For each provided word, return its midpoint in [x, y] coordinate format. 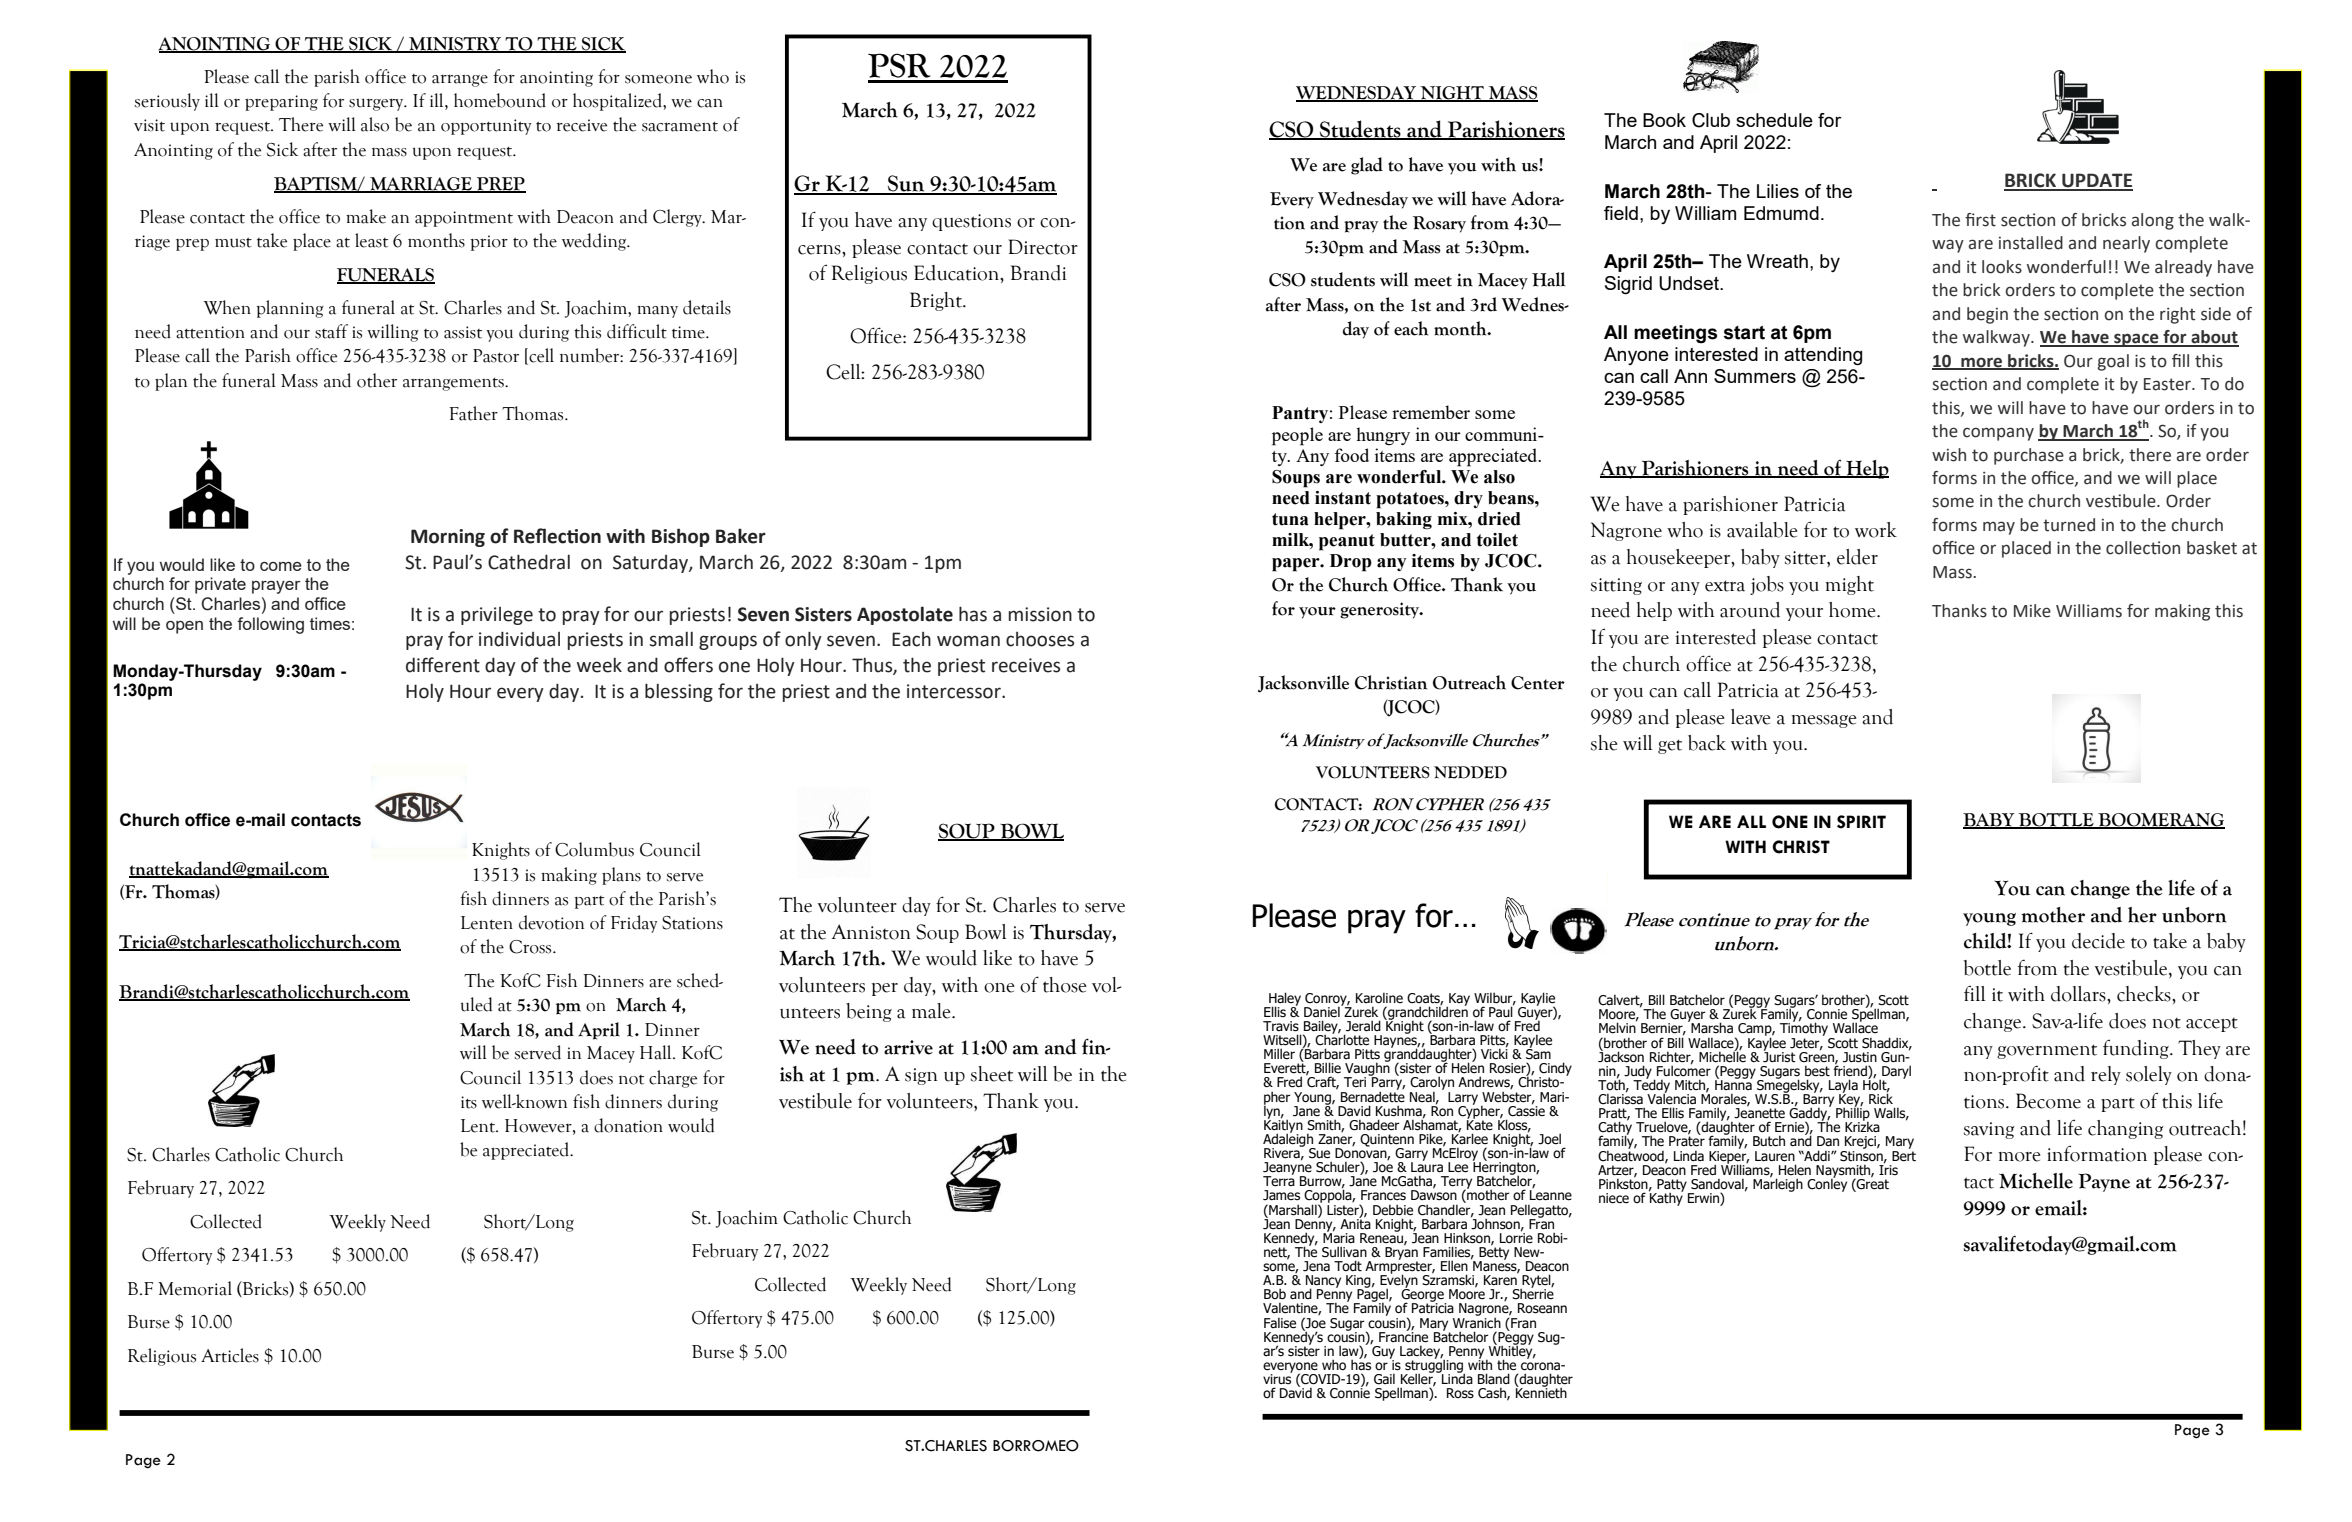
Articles [230, 1355]
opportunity [486, 127]
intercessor [955, 691]
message [1824, 721]
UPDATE [2096, 181]
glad [1367, 166]
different [443, 665]
